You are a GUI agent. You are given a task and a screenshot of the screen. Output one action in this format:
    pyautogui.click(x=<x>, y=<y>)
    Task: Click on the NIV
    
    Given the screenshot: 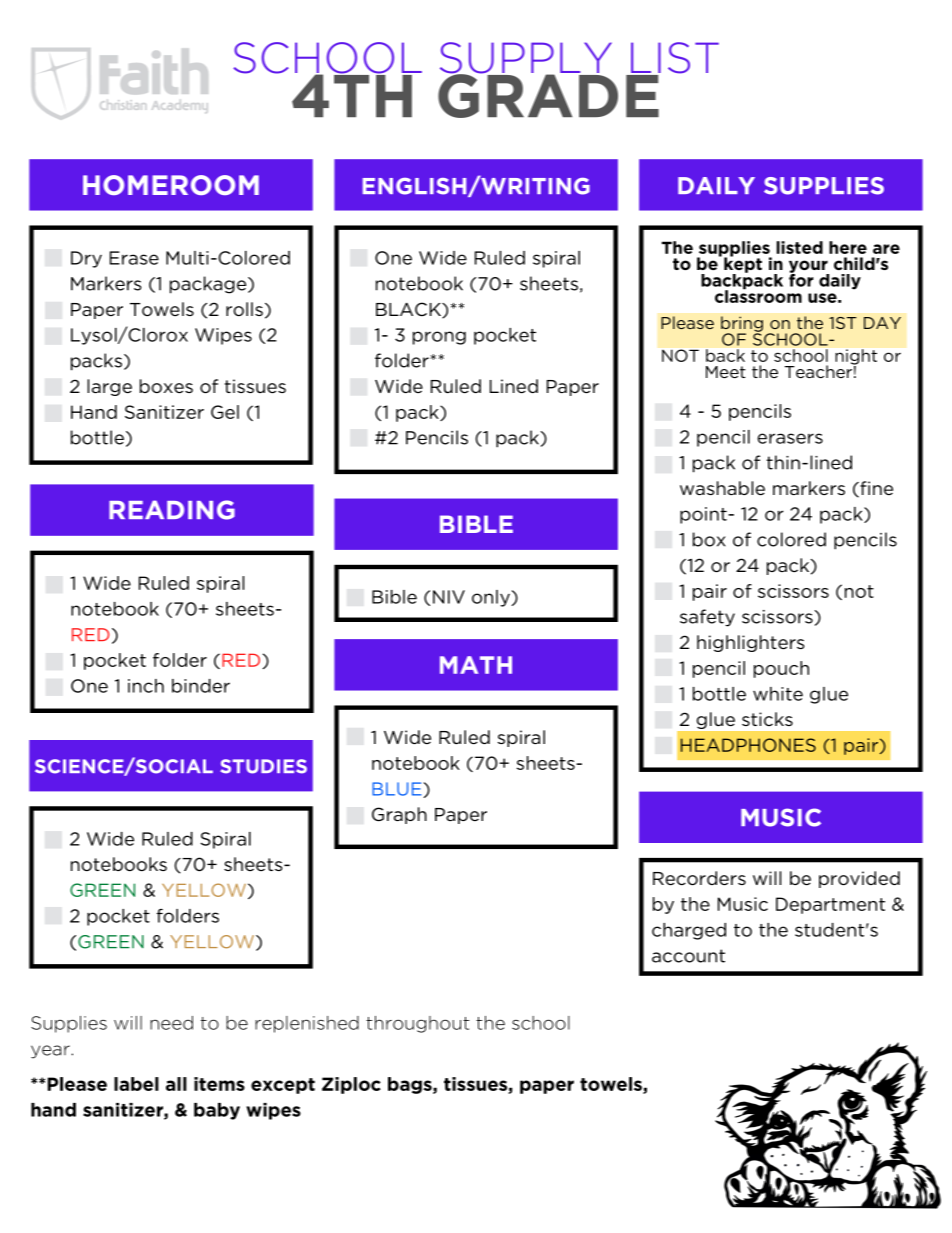 What is the action you would take?
    pyautogui.click(x=449, y=597)
